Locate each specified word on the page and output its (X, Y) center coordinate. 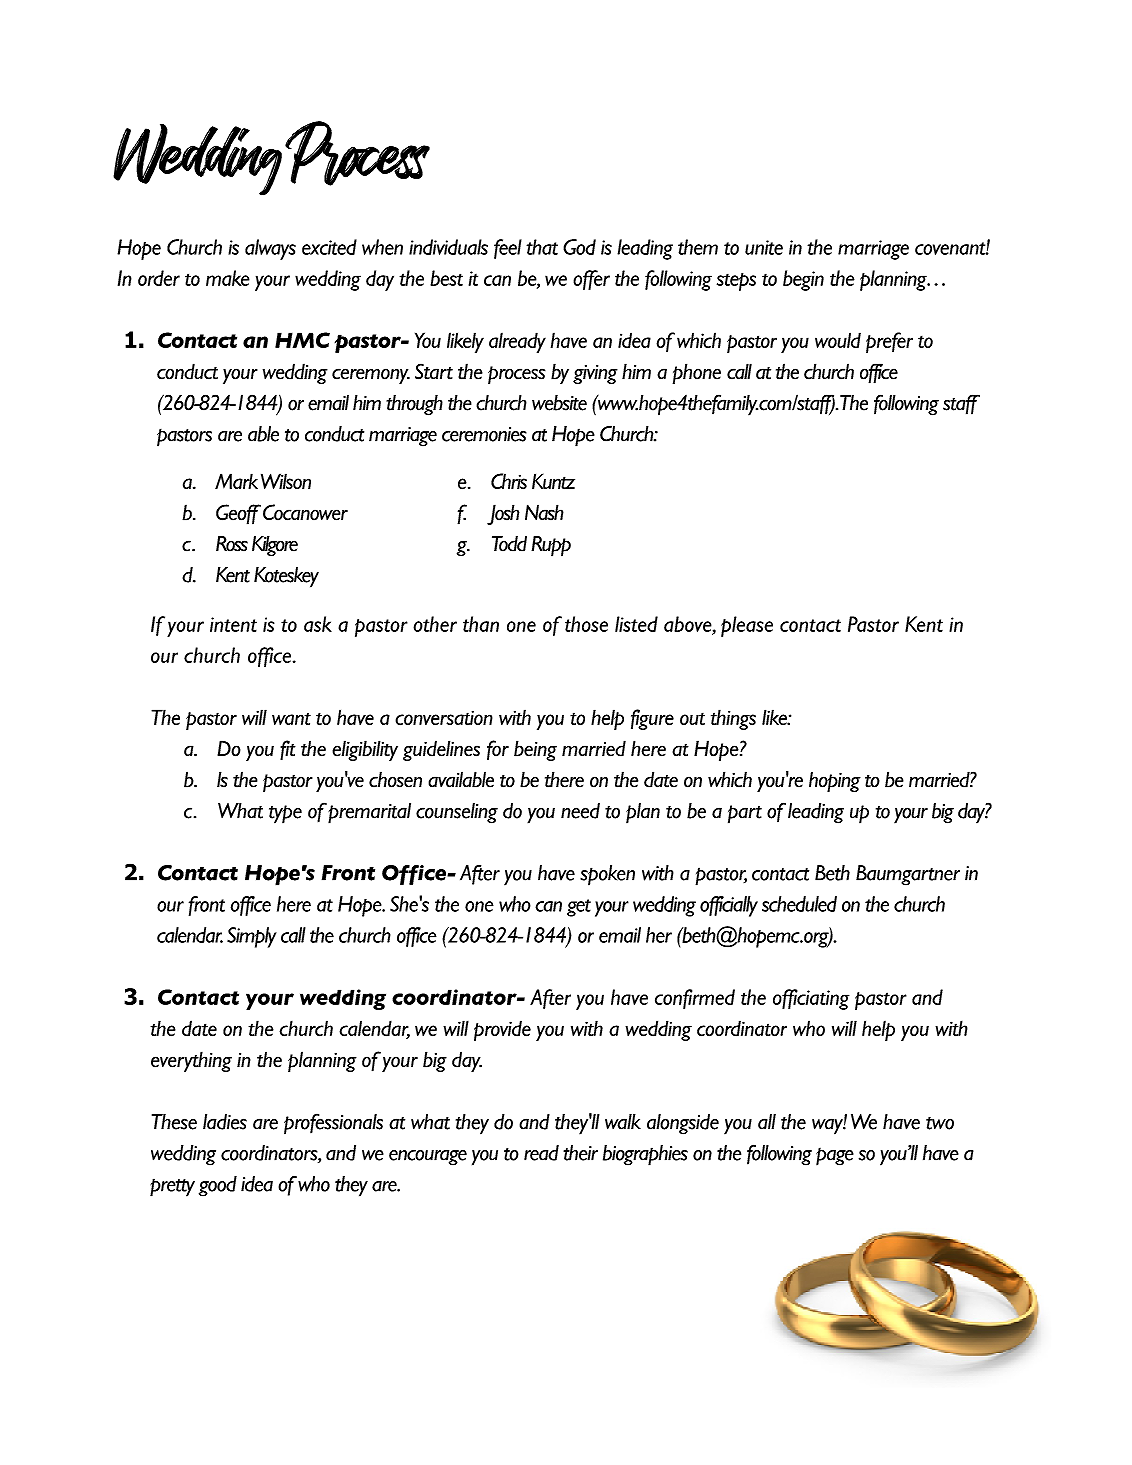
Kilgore (275, 546)
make (228, 278)
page (835, 1156)
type (285, 814)
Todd (509, 544)
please (747, 626)
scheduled (799, 904)
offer (591, 280)
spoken (607, 875)
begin (803, 280)
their (580, 1153)
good (218, 1186)
